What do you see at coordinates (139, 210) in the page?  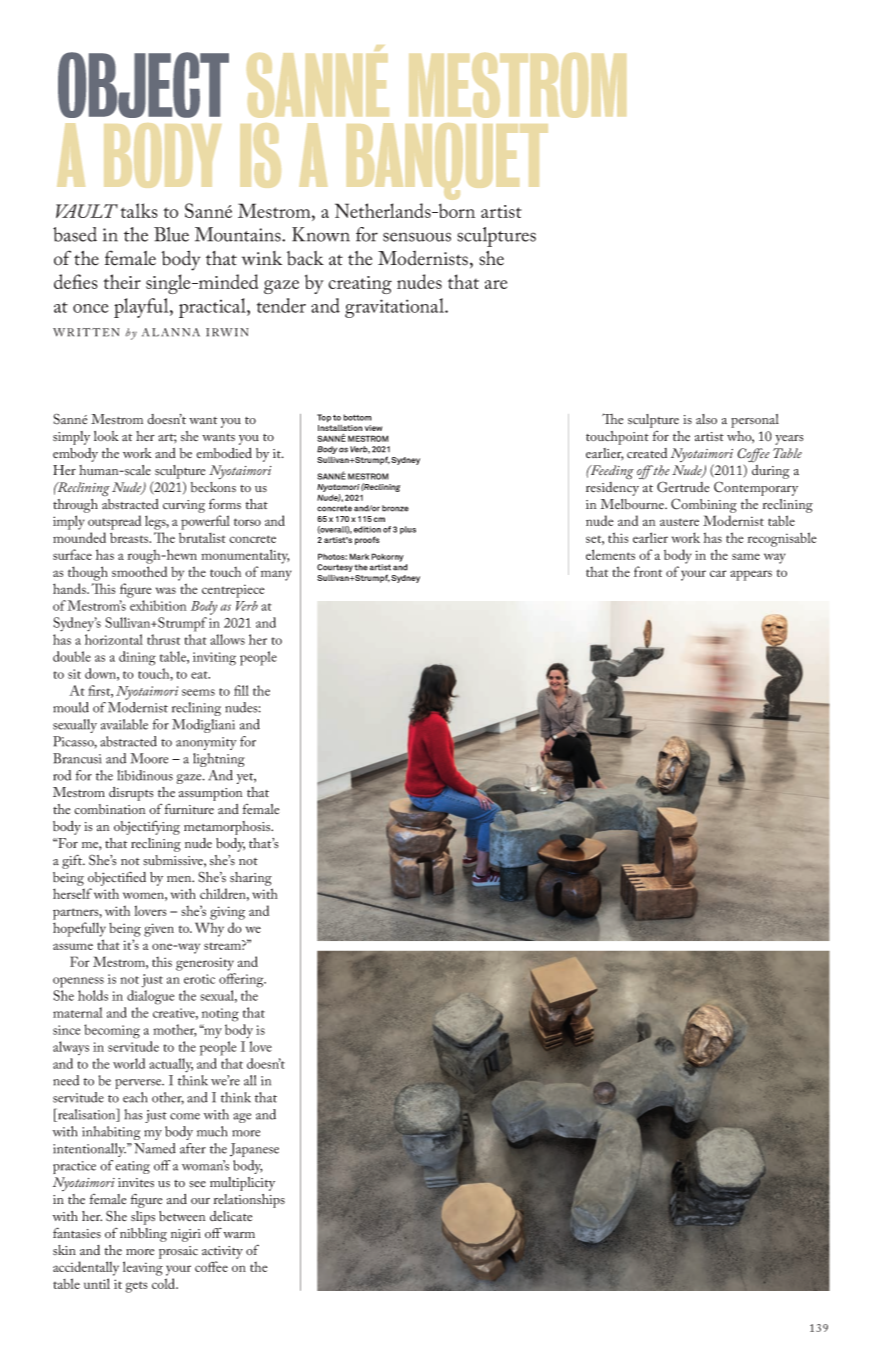 I see `talks` at bounding box center [139, 210].
